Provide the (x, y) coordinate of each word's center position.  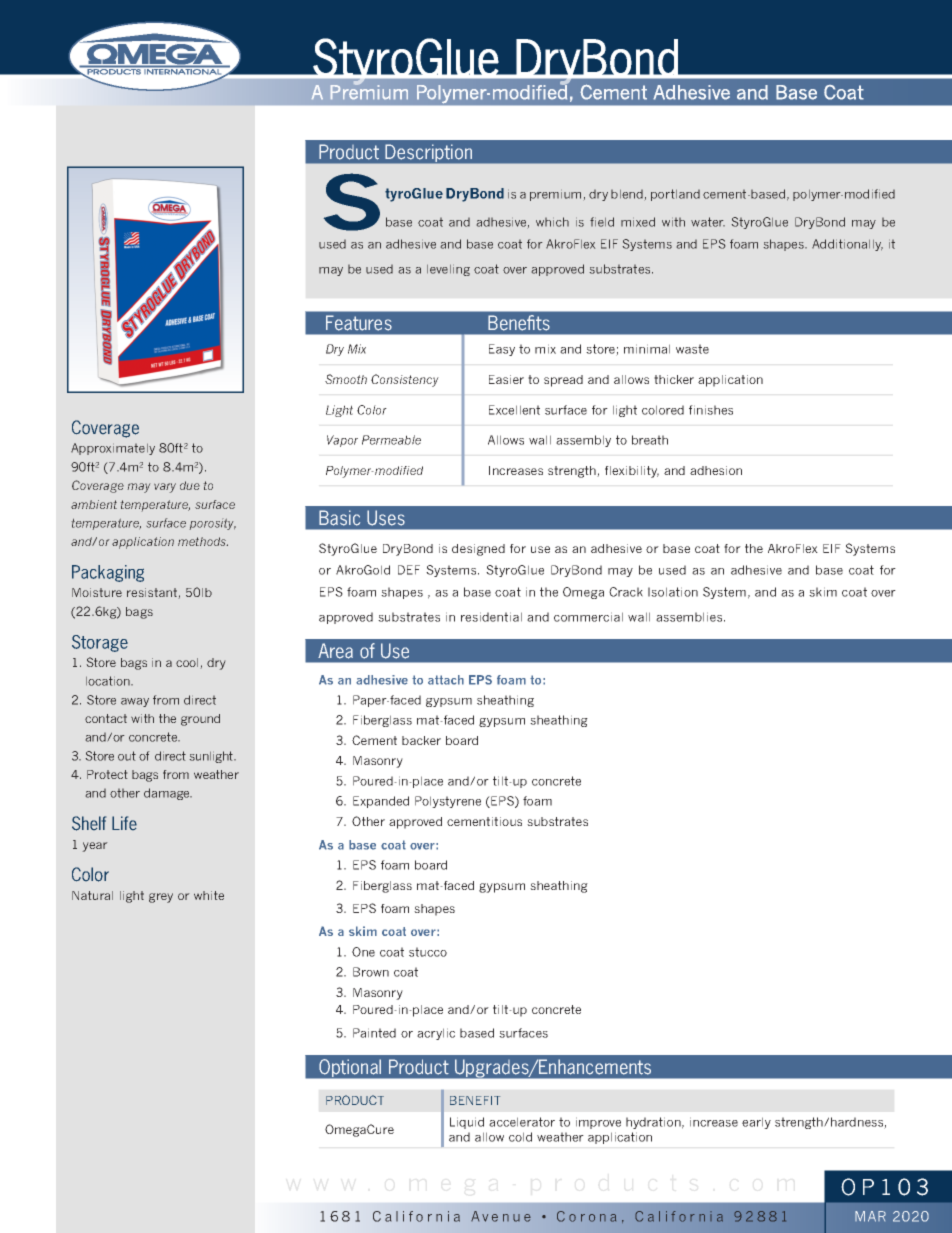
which (552, 222)
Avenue (501, 1216)
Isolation (673, 592)
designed (478, 550)
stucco (428, 952)
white (209, 895)
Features (358, 323)
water (708, 222)
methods (203, 541)
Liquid (467, 1123)
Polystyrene (448, 802)
